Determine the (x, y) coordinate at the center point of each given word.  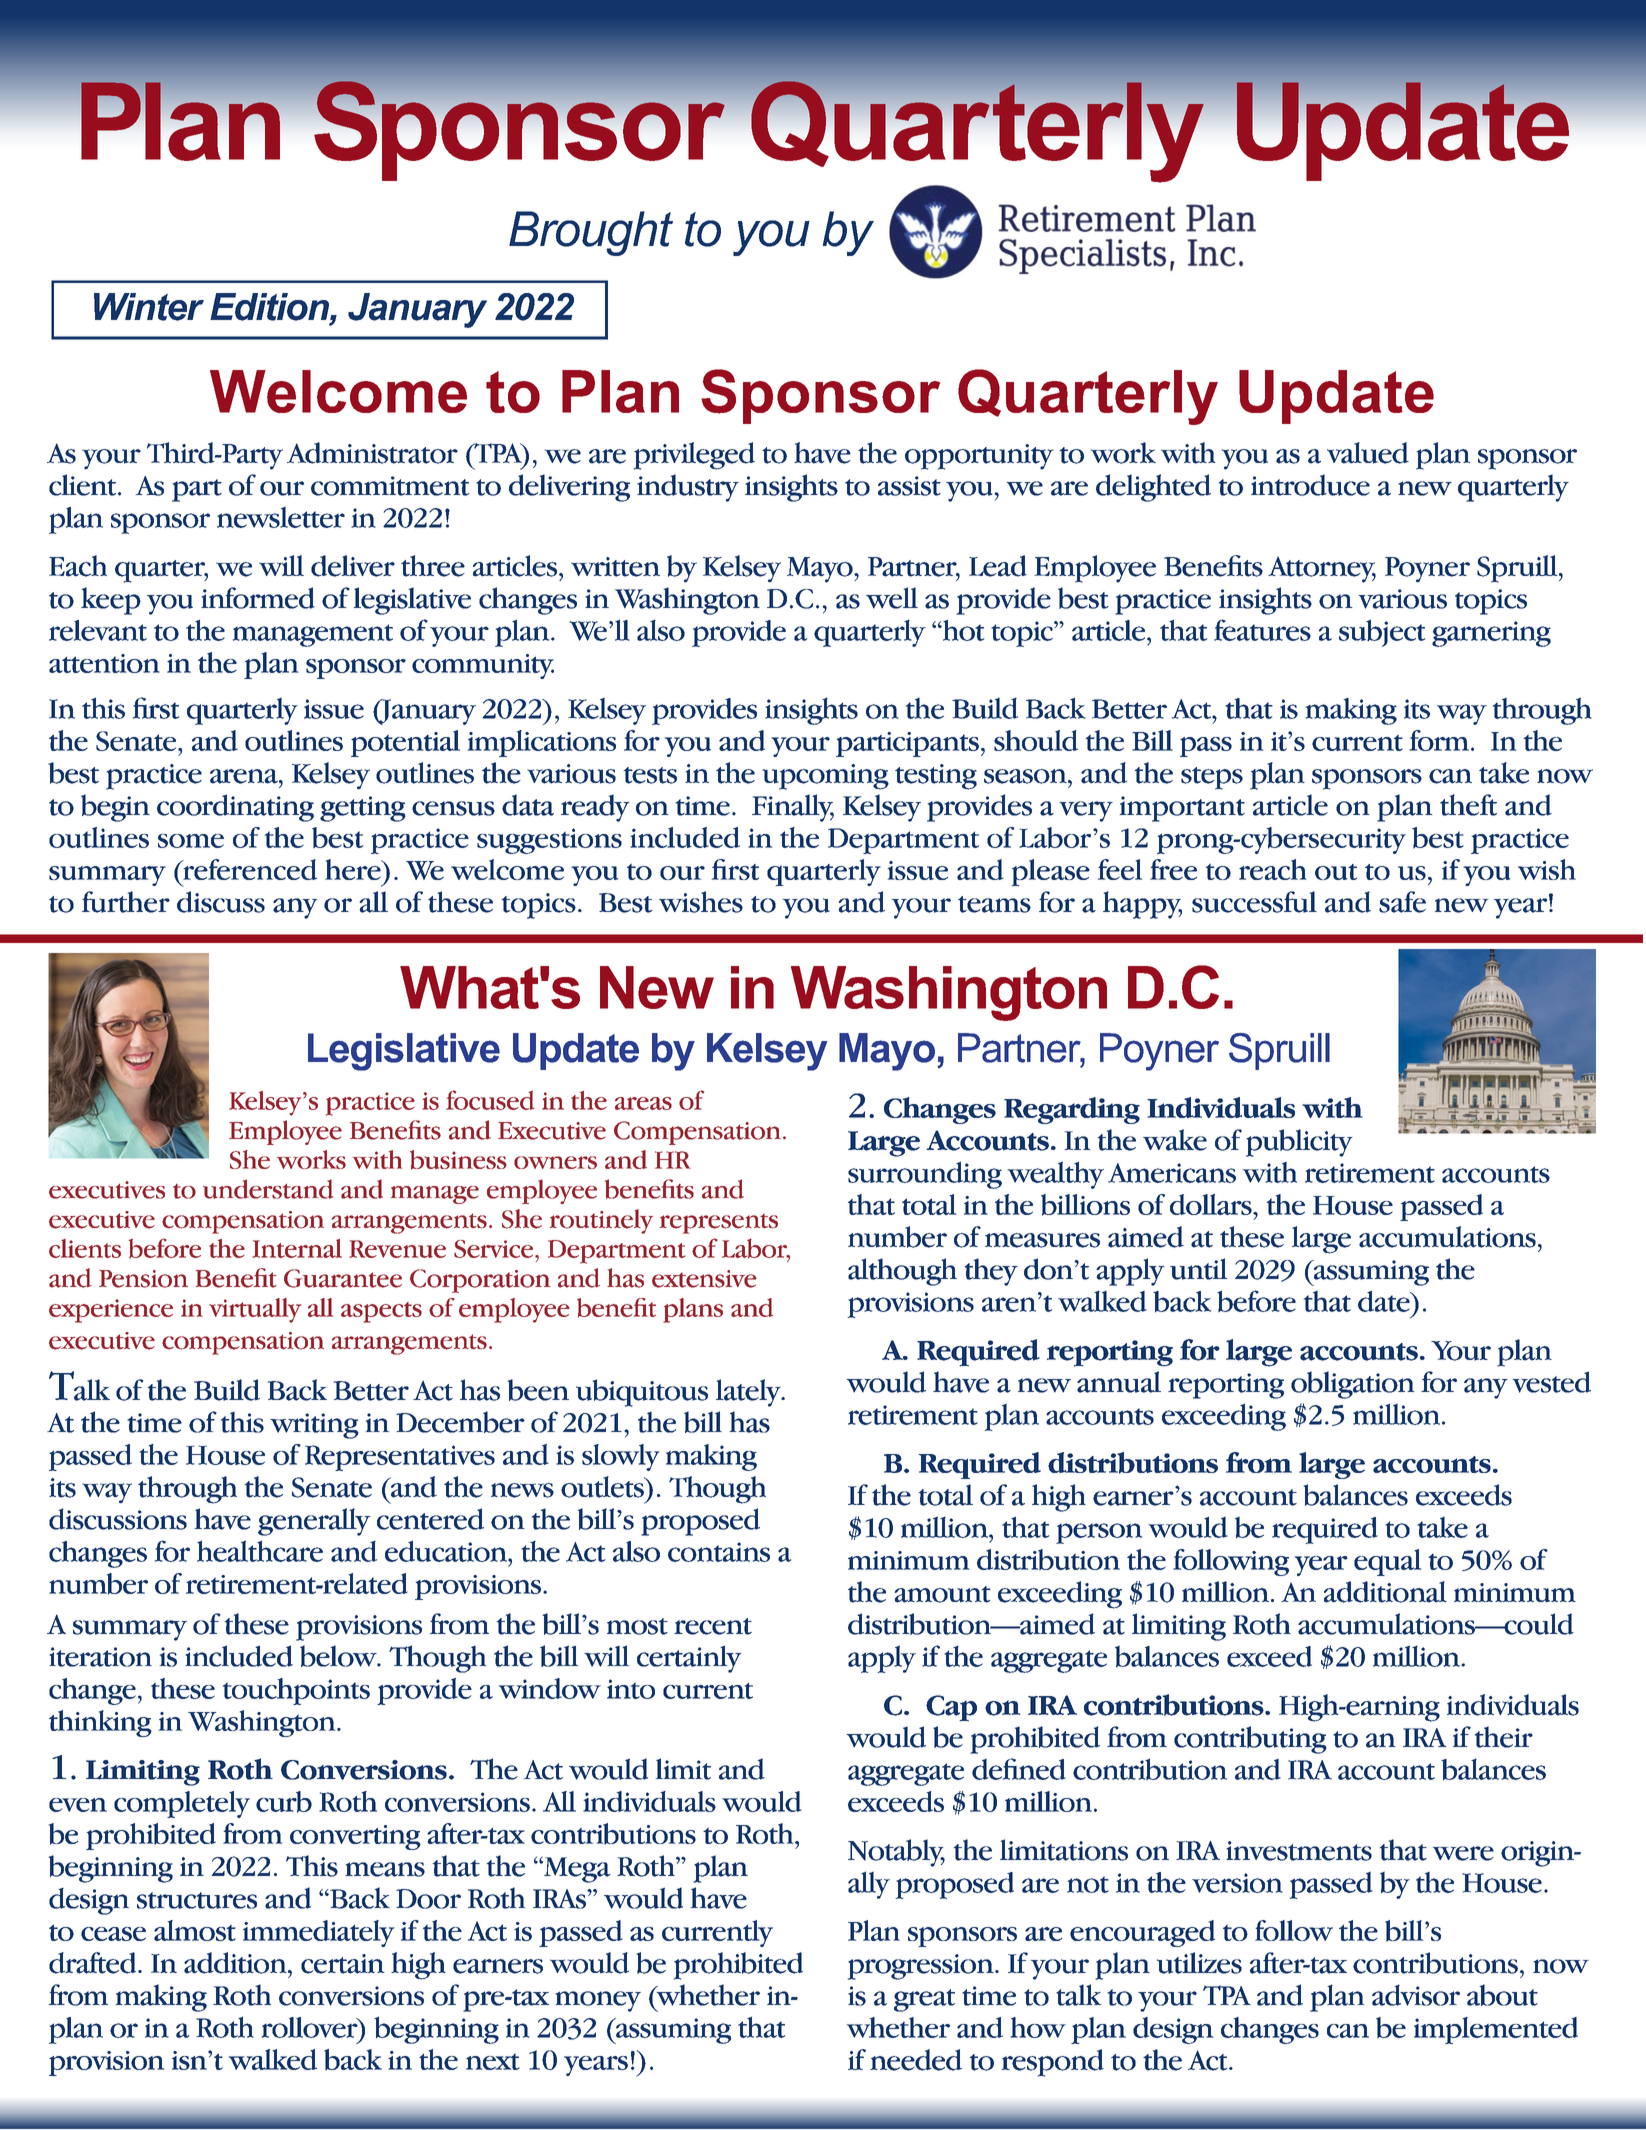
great (924, 2000)
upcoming (825, 777)
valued (1368, 453)
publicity (1299, 1143)
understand (268, 1189)
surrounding (925, 1175)
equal (1387, 1562)
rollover (310, 2027)
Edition (270, 307)
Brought (591, 233)
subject (1382, 633)
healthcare (260, 1551)
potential (405, 743)
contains (719, 1552)
